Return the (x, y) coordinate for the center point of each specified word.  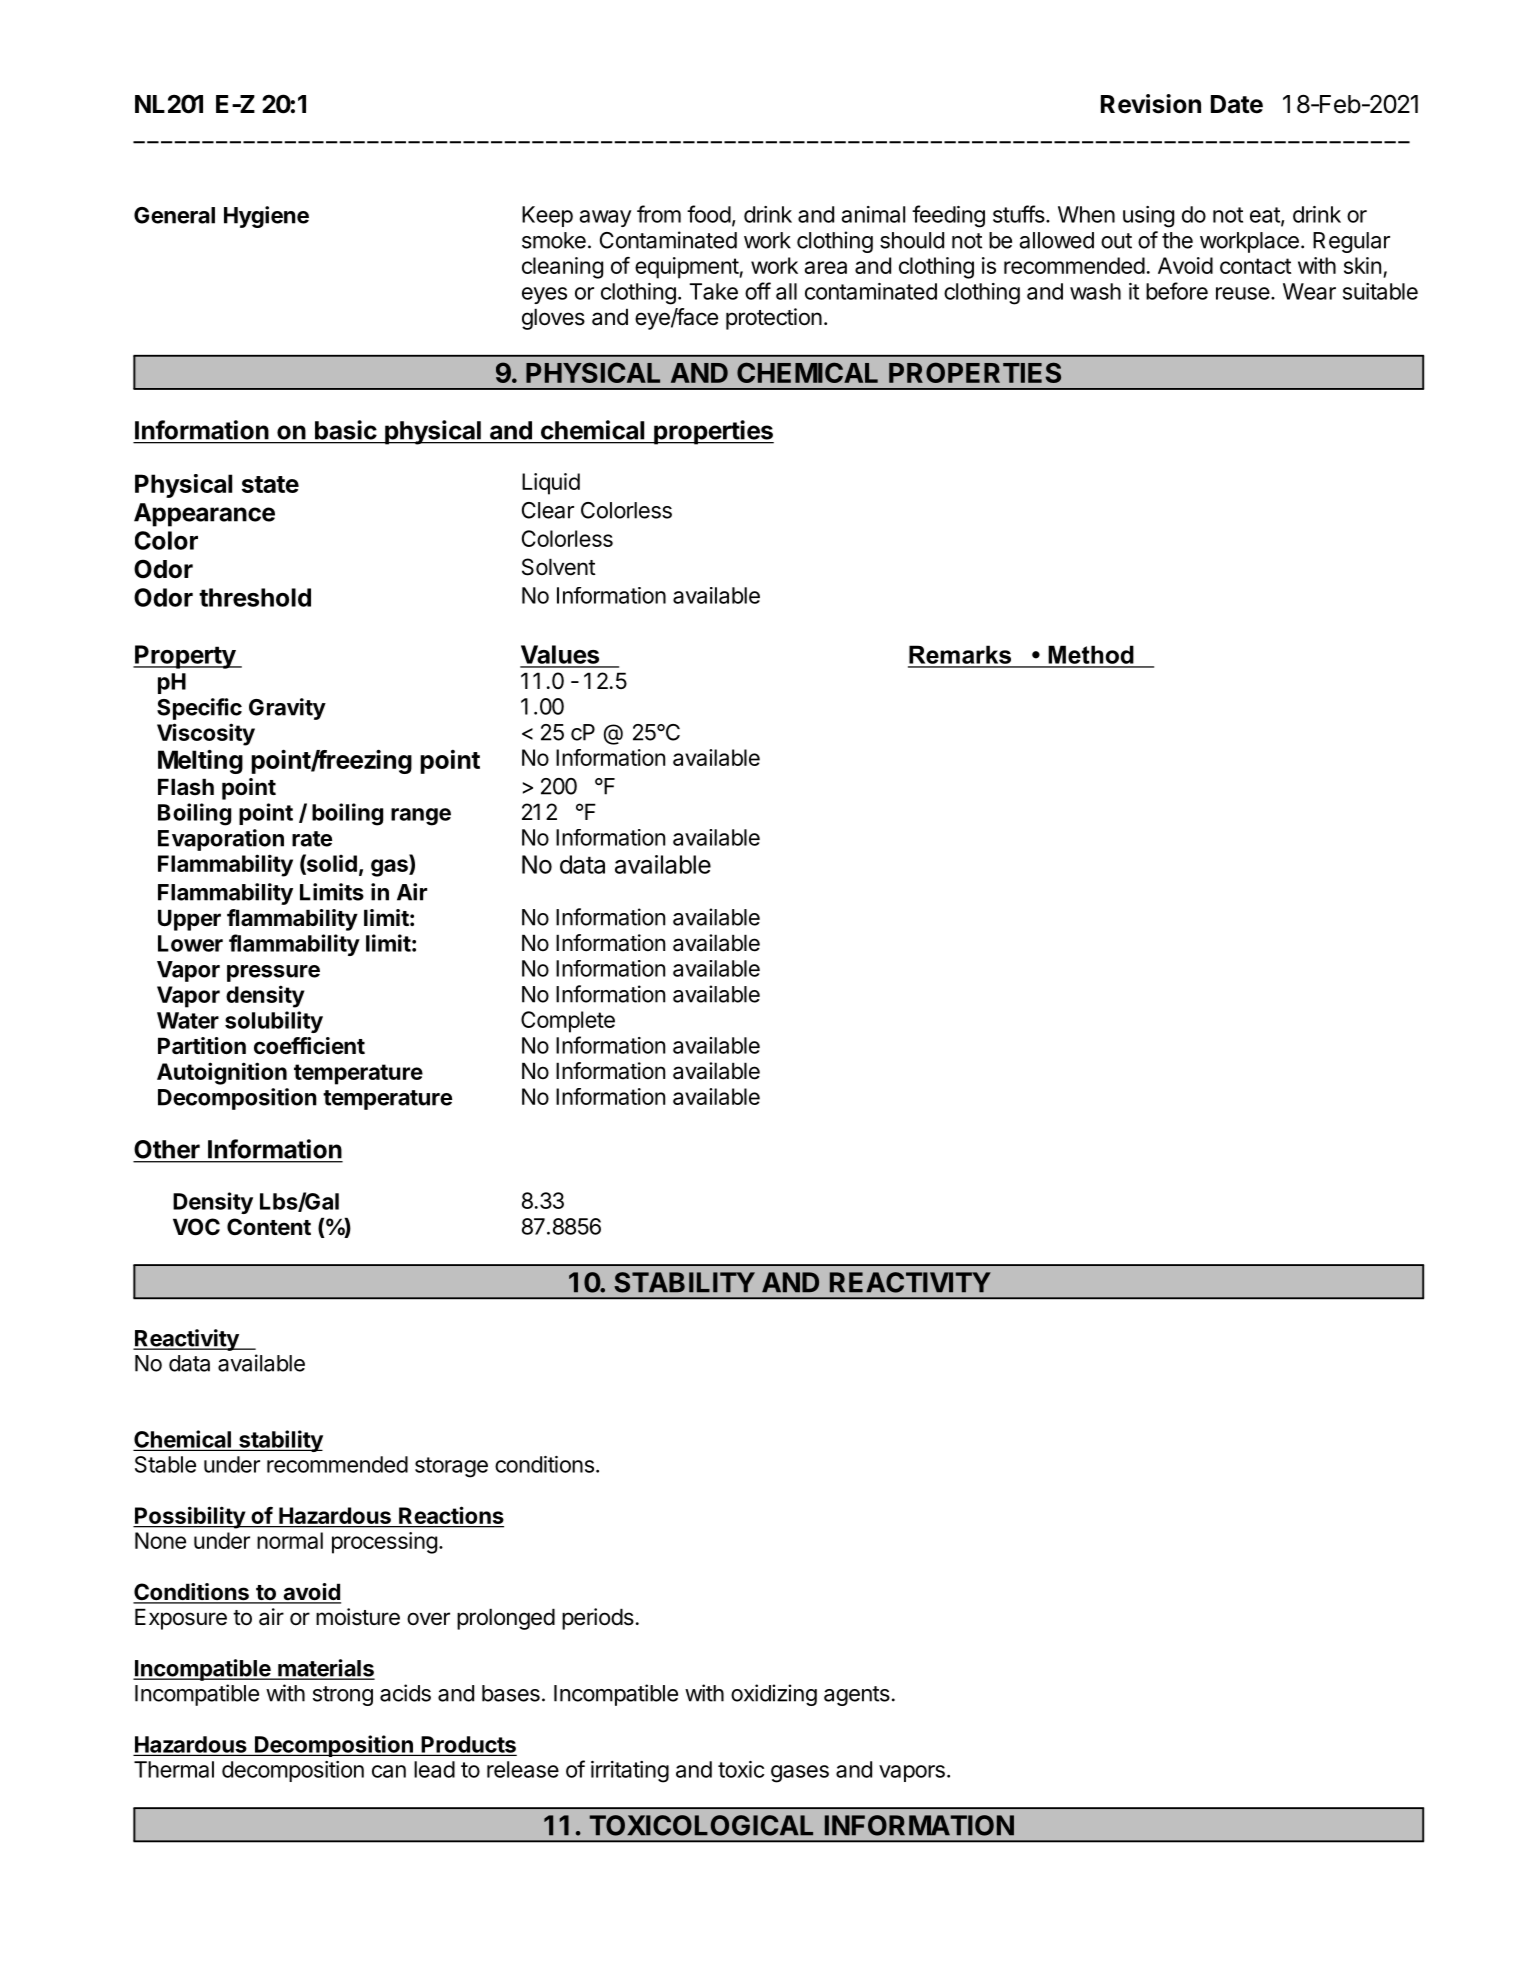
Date (1237, 104)
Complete (568, 1022)
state (270, 484)
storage (451, 1467)
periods (598, 1619)
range (421, 817)
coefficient (309, 1046)
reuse (1243, 293)
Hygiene (266, 217)
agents (857, 1696)
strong (343, 1696)
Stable (165, 1464)
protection (774, 319)
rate (312, 839)
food (709, 214)
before (1177, 291)
